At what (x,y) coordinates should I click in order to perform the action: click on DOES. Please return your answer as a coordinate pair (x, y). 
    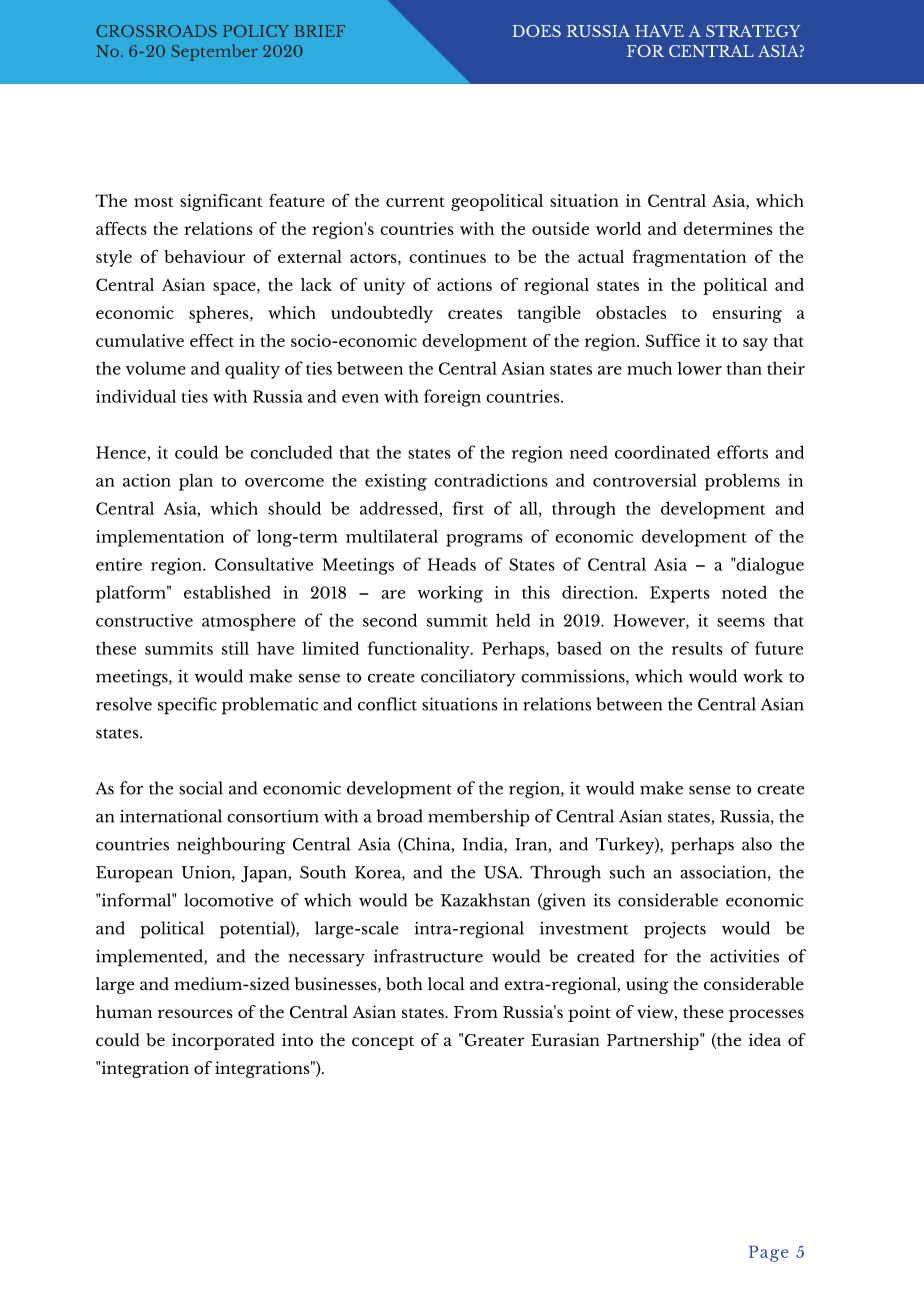
    Looking at the image, I should click on (536, 31).
